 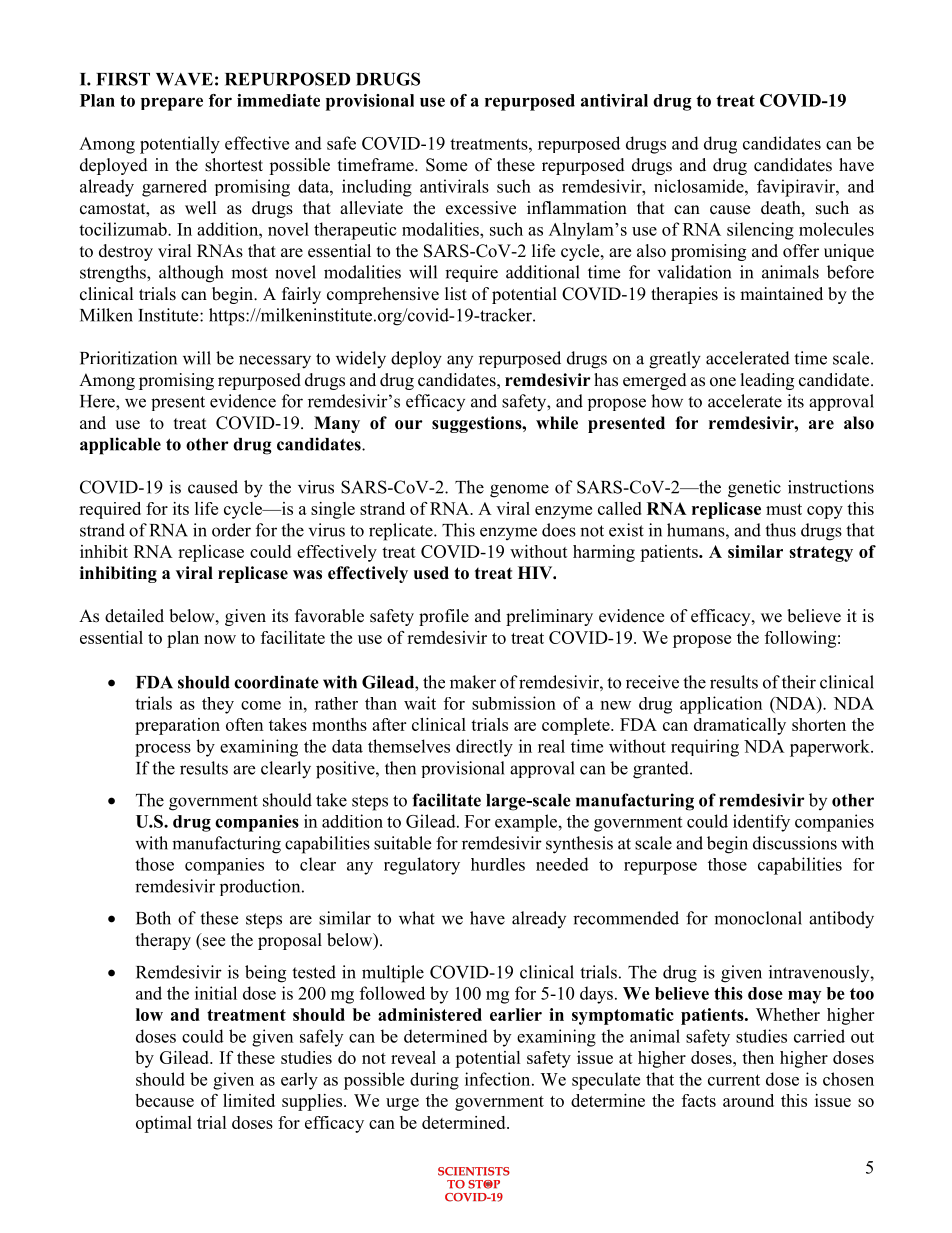 What do you see at coordinates (164, 1124) in the page?
I see `optimal` at bounding box center [164, 1124].
